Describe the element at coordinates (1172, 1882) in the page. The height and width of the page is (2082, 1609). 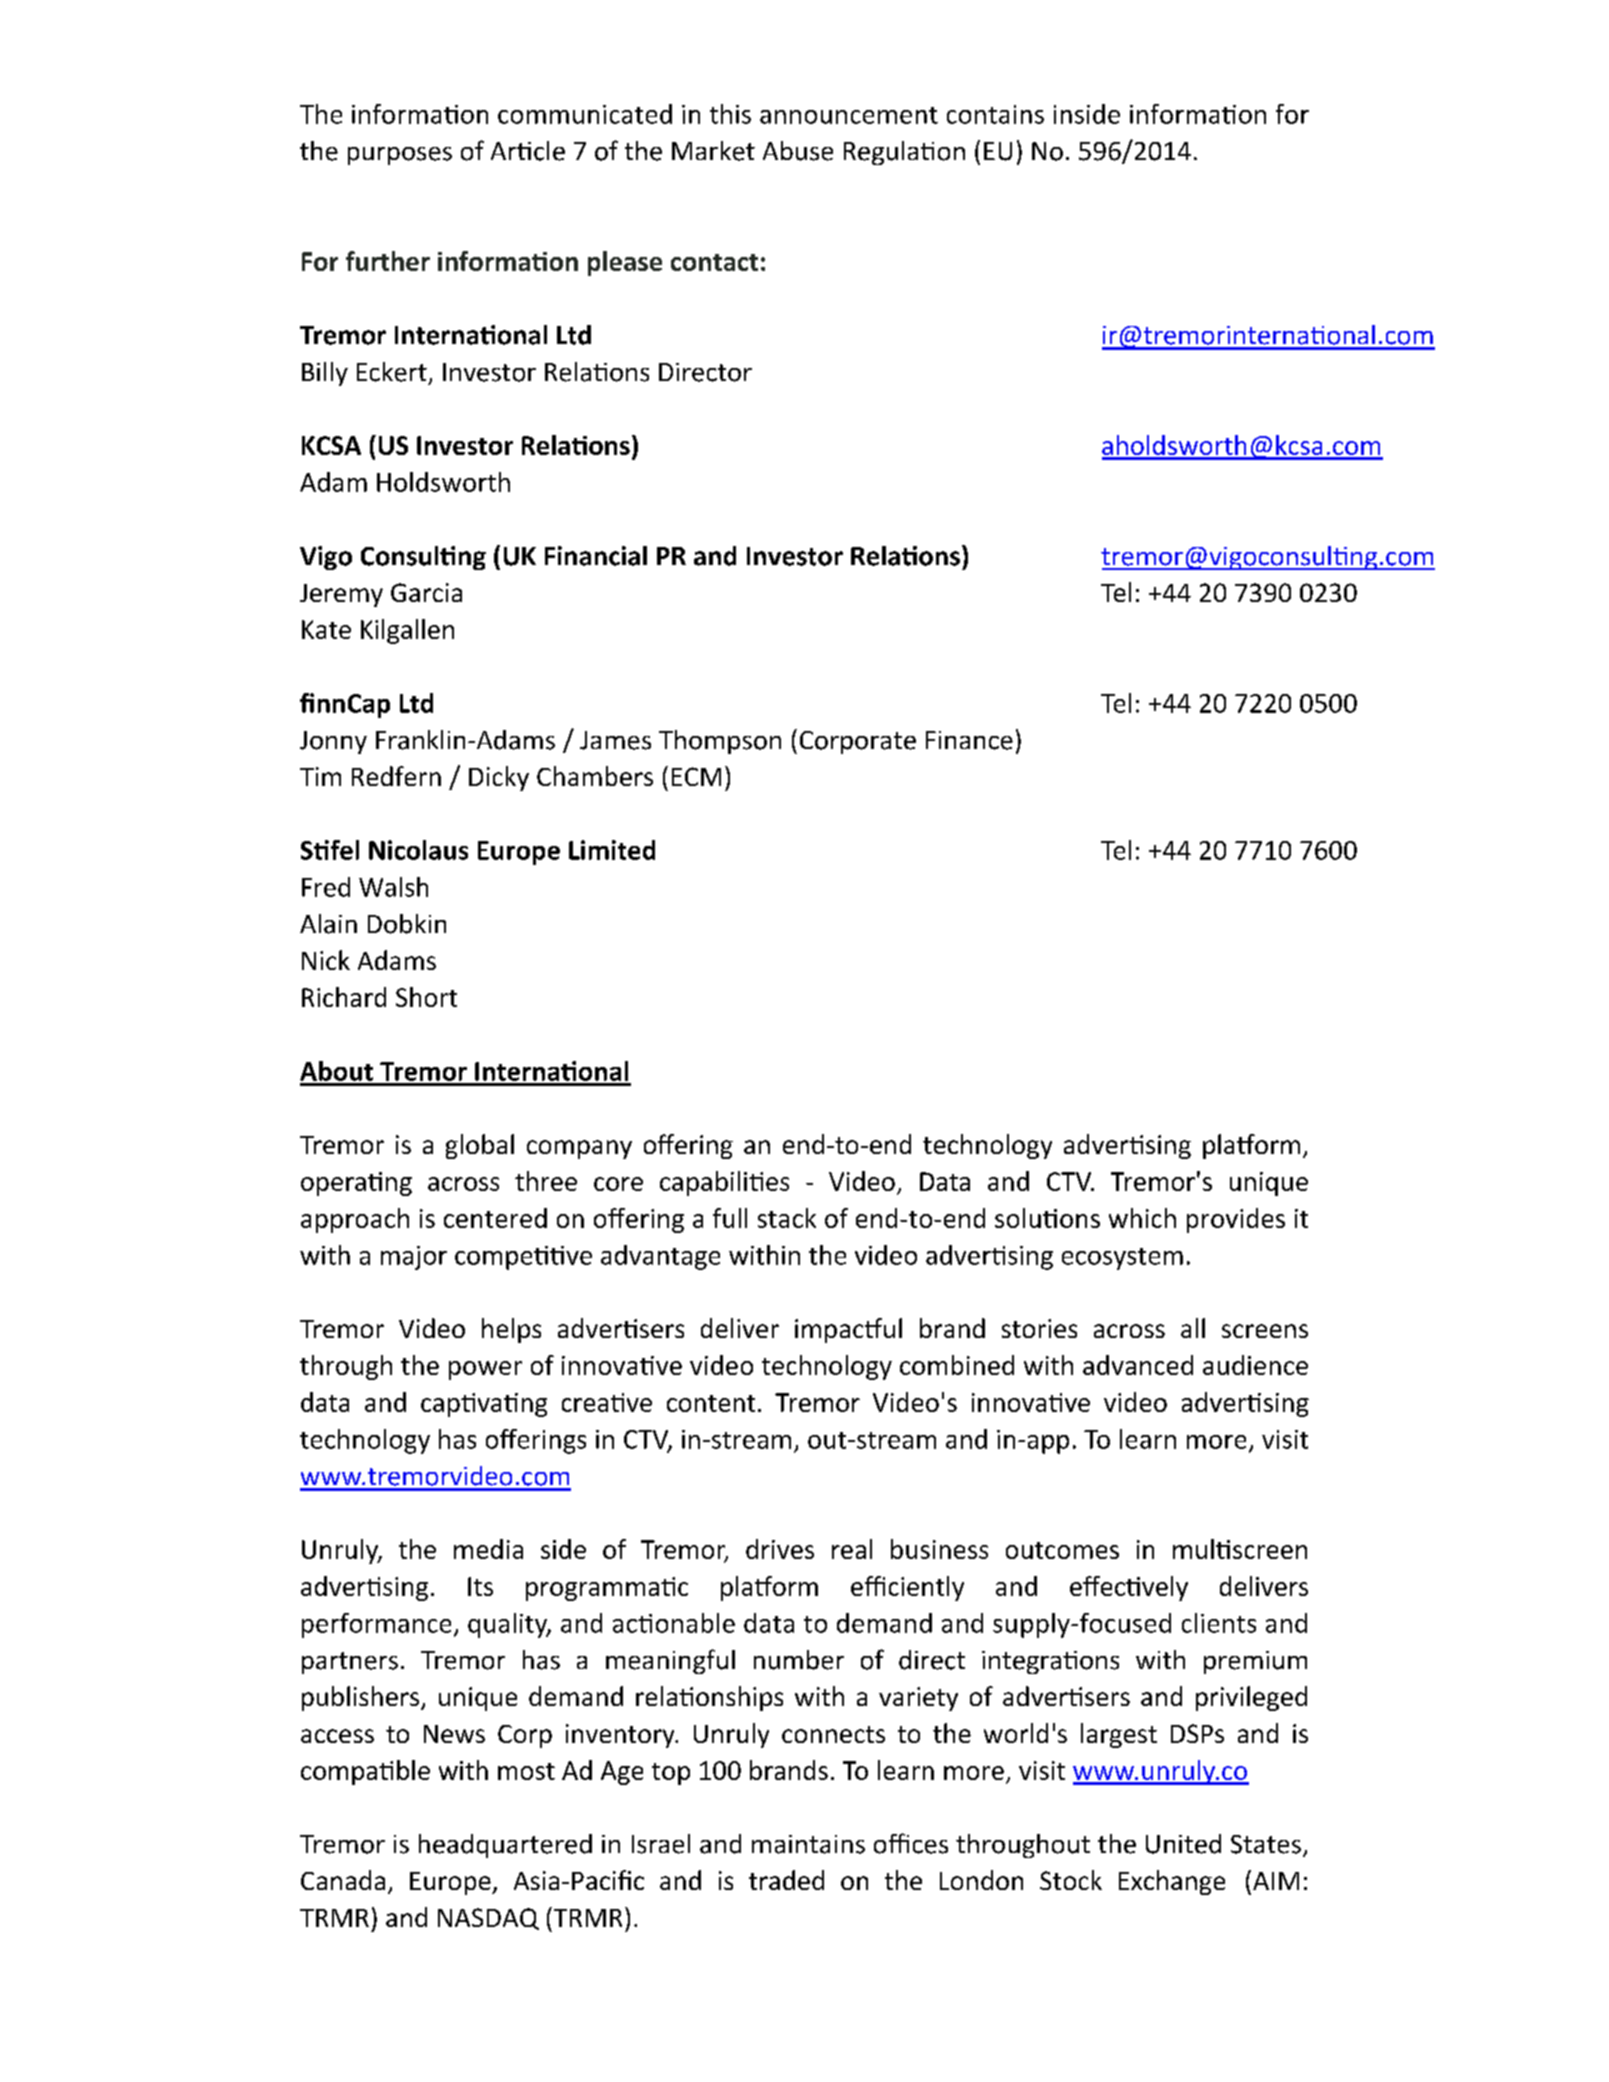
I see `Exchange` at that location.
